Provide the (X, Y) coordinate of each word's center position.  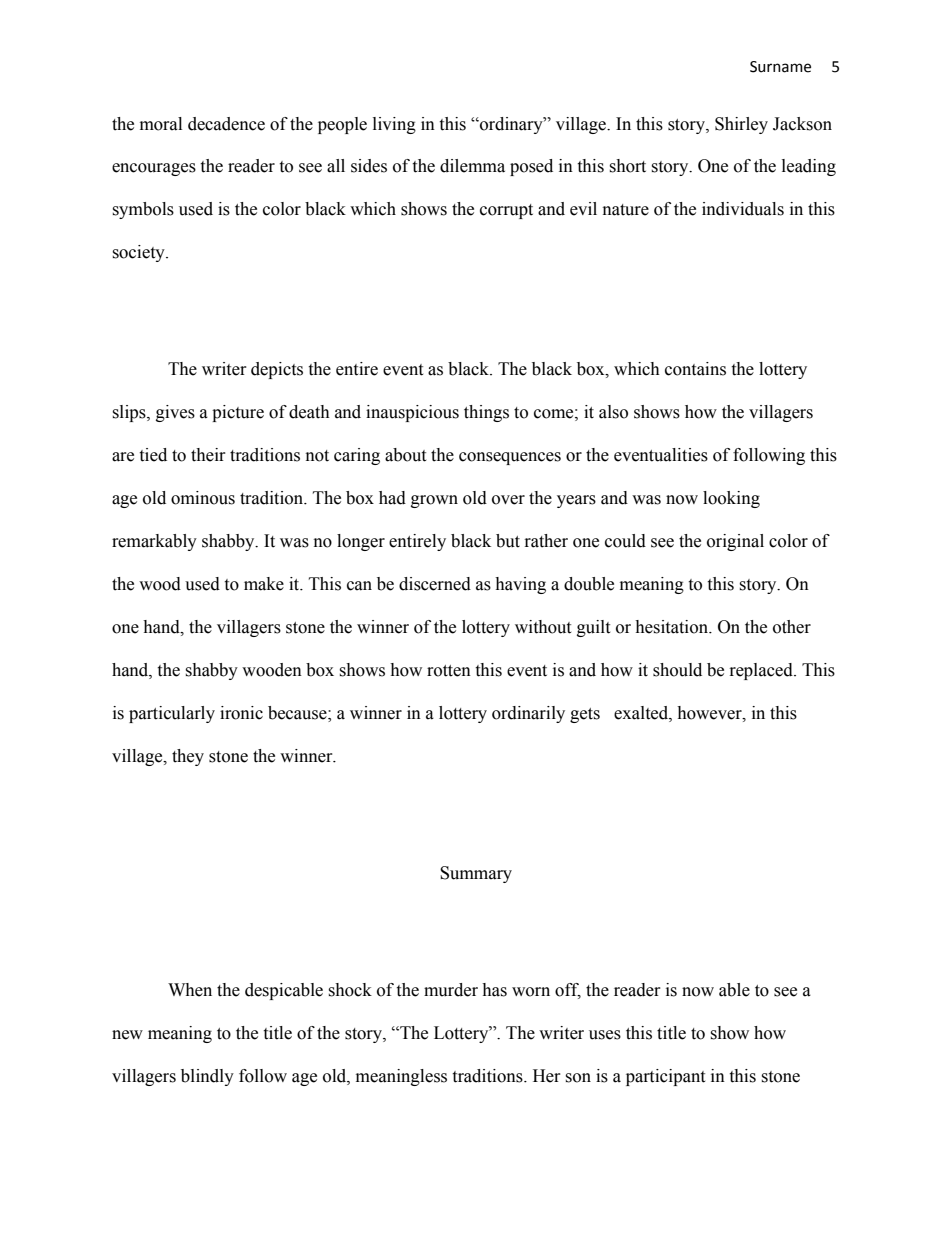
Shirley (741, 125)
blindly (207, 1077)
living (394, 125)
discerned (435, 584)
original (735, 542)
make (264, 584)
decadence (226, 124)
